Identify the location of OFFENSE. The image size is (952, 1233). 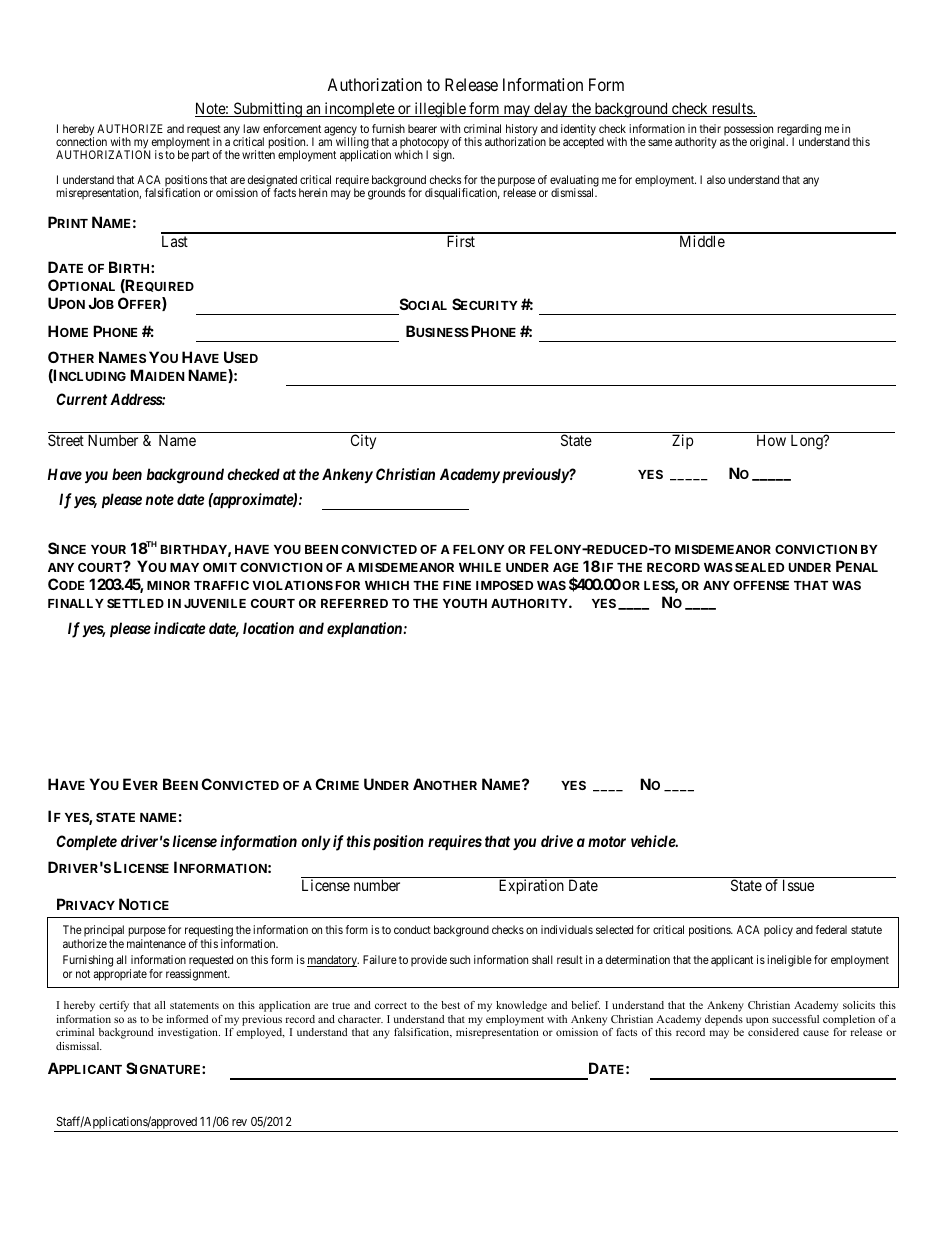
(761, 585).
